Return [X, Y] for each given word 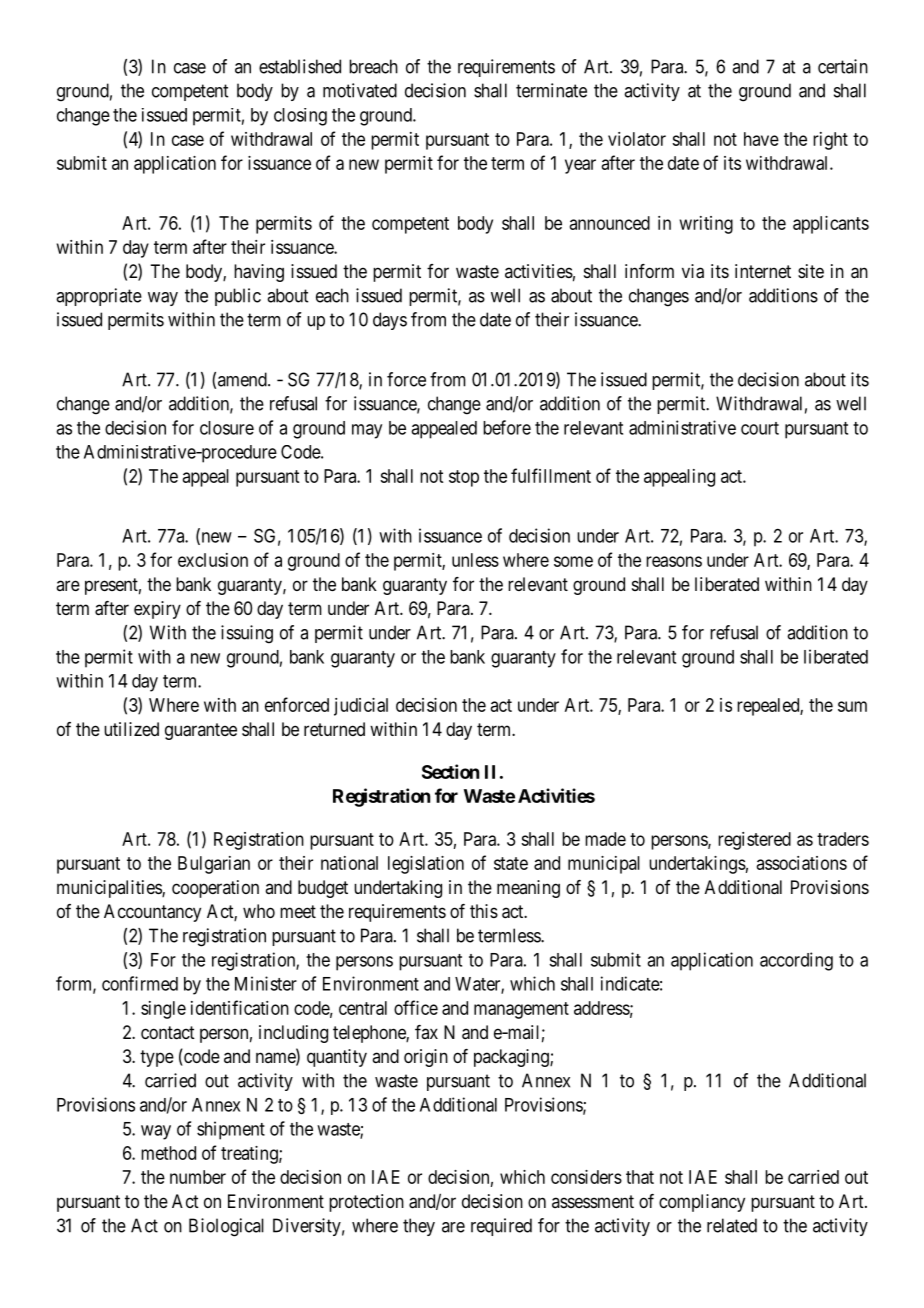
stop [464, 478]
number [198, 1177]
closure [227, 428]
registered [754, 841]
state [511, 863]
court [760, 428]
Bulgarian [214, 865]
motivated [360, 90]
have [761, 139]
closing [300, 117]
